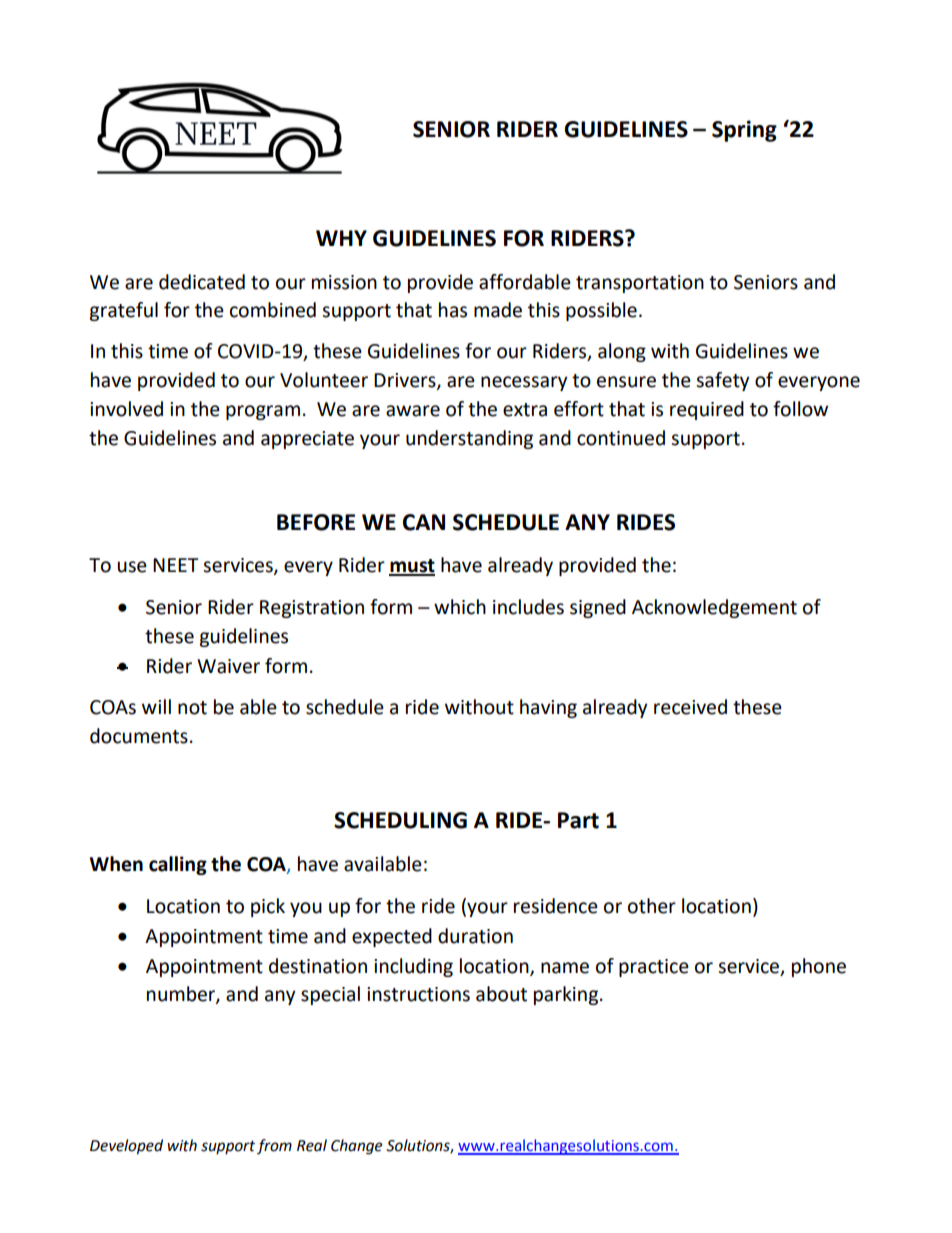 Image resolution: width=952 pixels, height=1233 pixels. I want to click on practice, so click(654, 968).
